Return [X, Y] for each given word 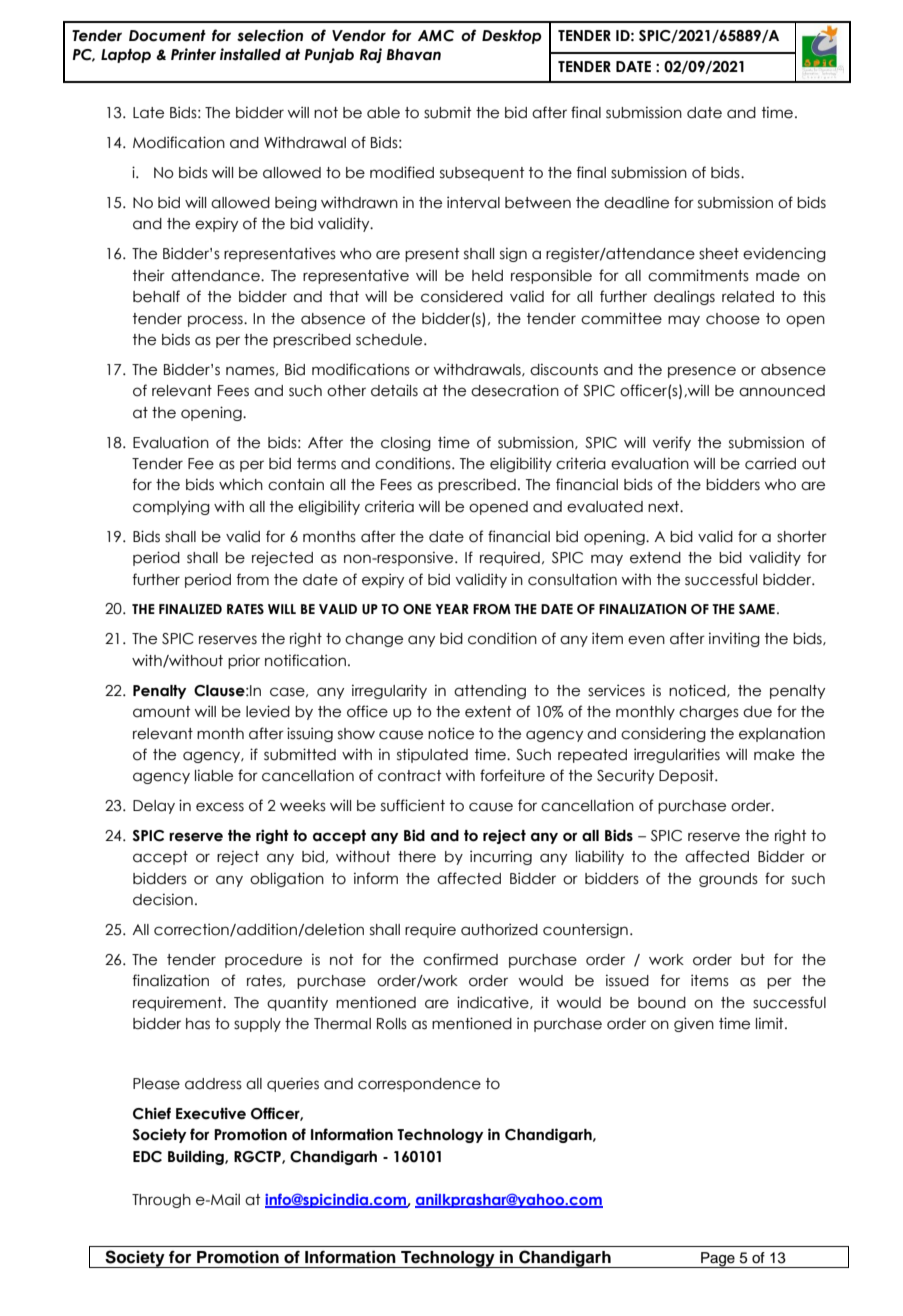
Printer [193, 54]
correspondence [419, 1085]
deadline [636, 202]
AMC [436, 36]
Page [718, 1260]
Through [161, 1201]
